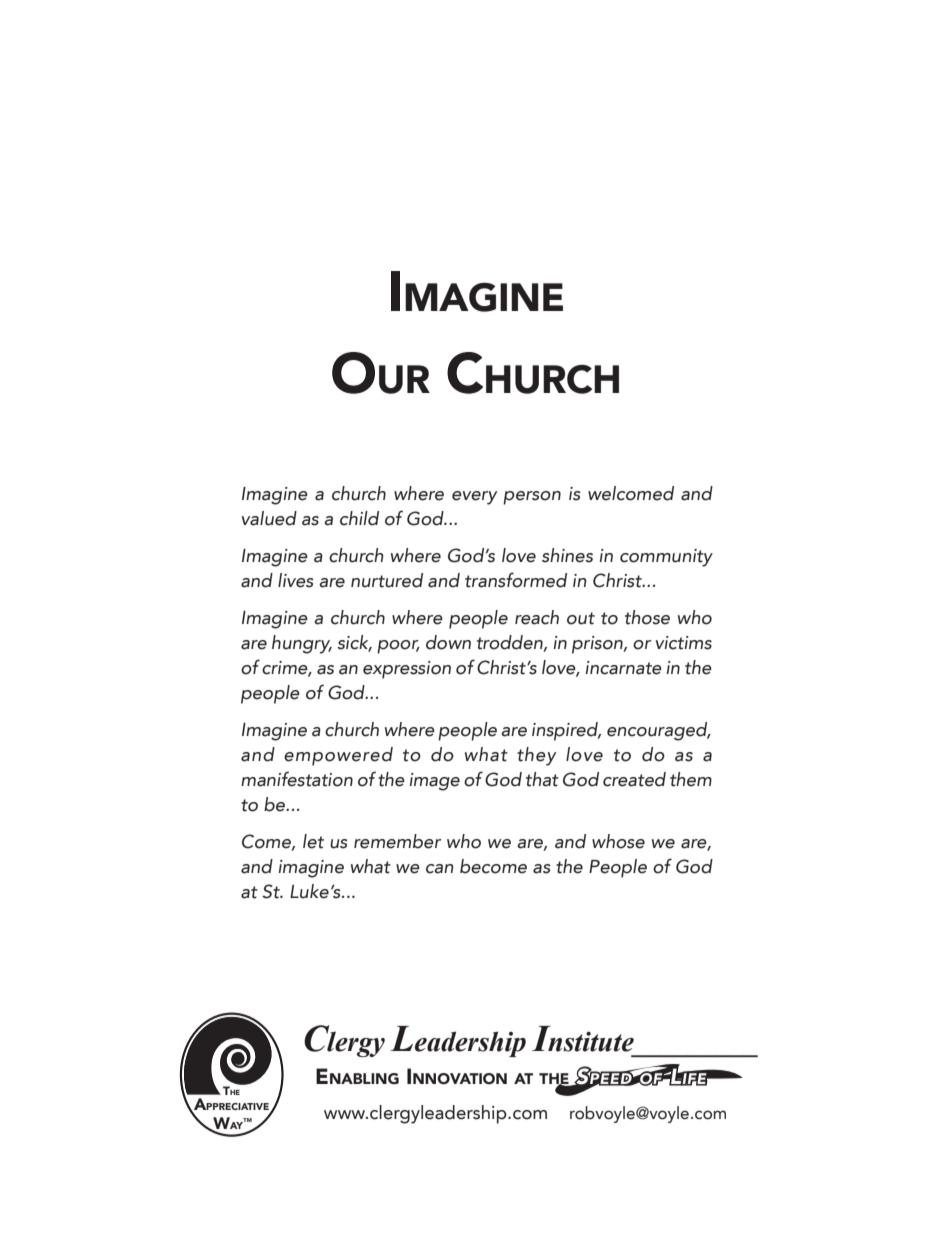 The height and width of the screenshot is (1233, 952). I want to click on let, so click(313, 841).
